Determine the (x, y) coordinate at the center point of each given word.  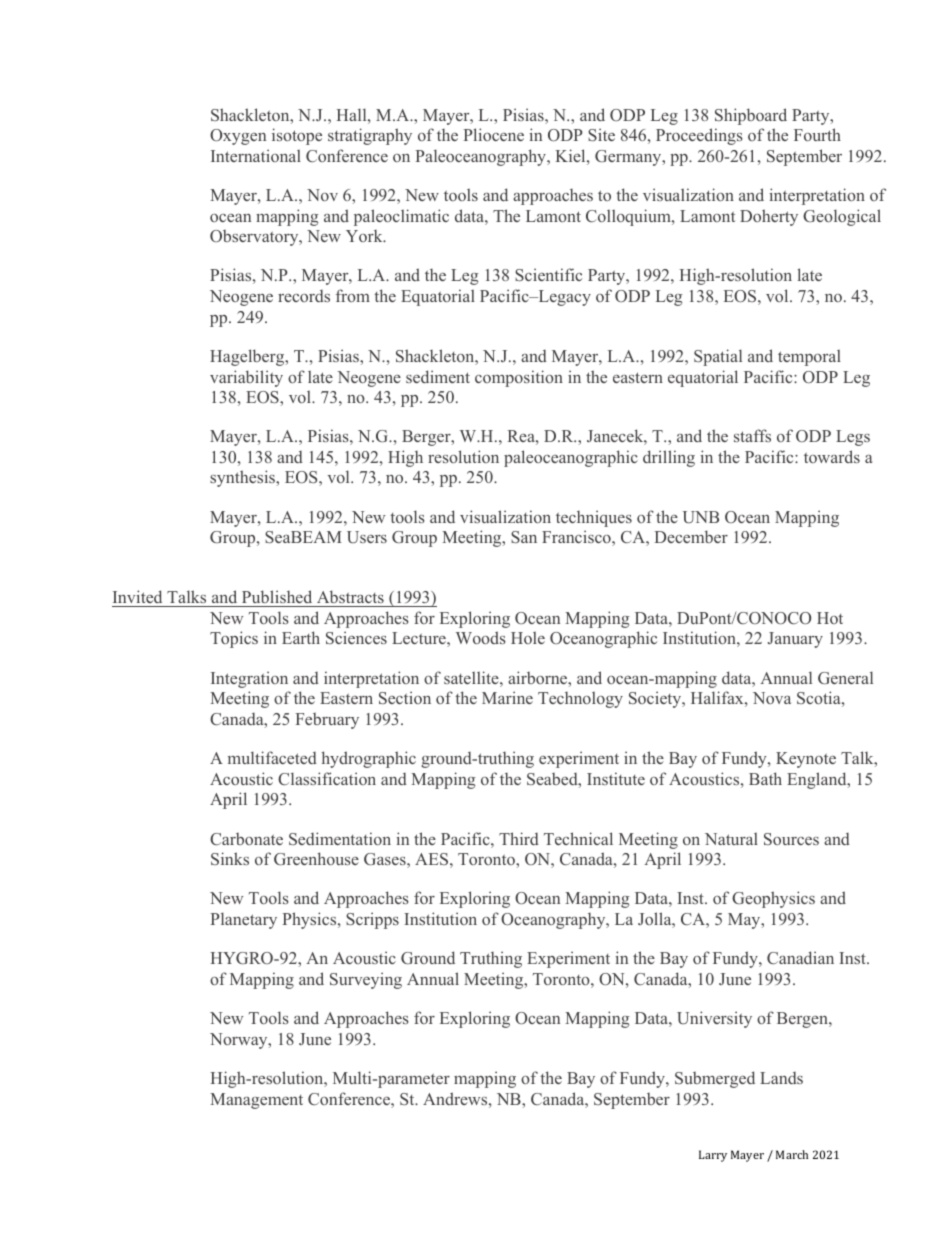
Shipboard (751, 116)
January (795, 640)
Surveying (366, 980)
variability (246, 378)
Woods (481, 637)
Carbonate (246, 839)
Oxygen (238, 137)
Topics (234, 639)
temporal (809, 357)
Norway (240, 1041)
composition (519, 378)
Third (519, 838)
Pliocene (494, 134)
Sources (791, 839)
